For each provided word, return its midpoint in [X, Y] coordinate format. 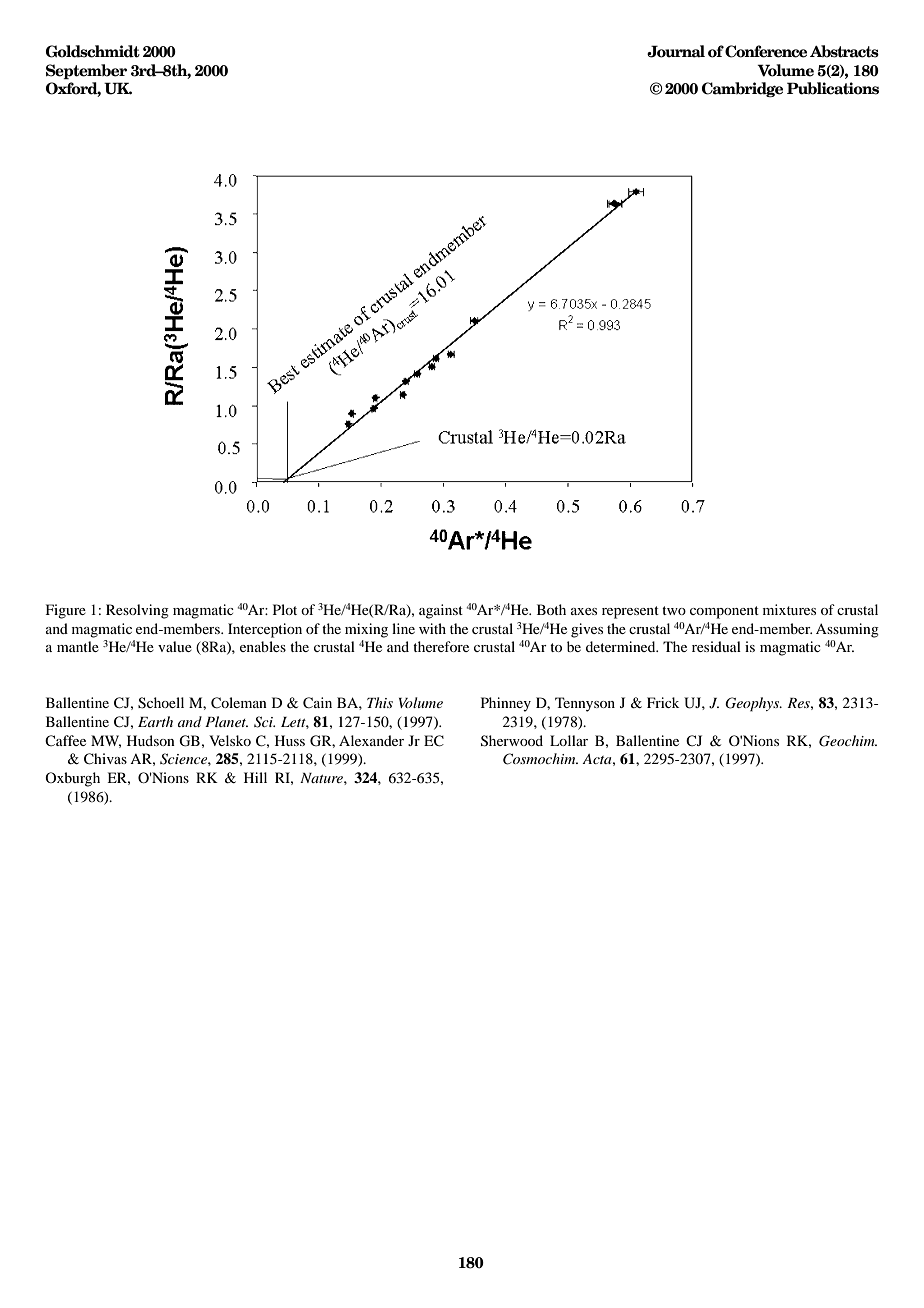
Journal [676, 51]
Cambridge [742, 89]
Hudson [151, 740]
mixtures [789, 609]
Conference [766, 51]
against [441, 611]
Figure [66, 611]
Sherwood [512, 741]
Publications [833, 88]
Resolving [137, 611]
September [86, 71]
